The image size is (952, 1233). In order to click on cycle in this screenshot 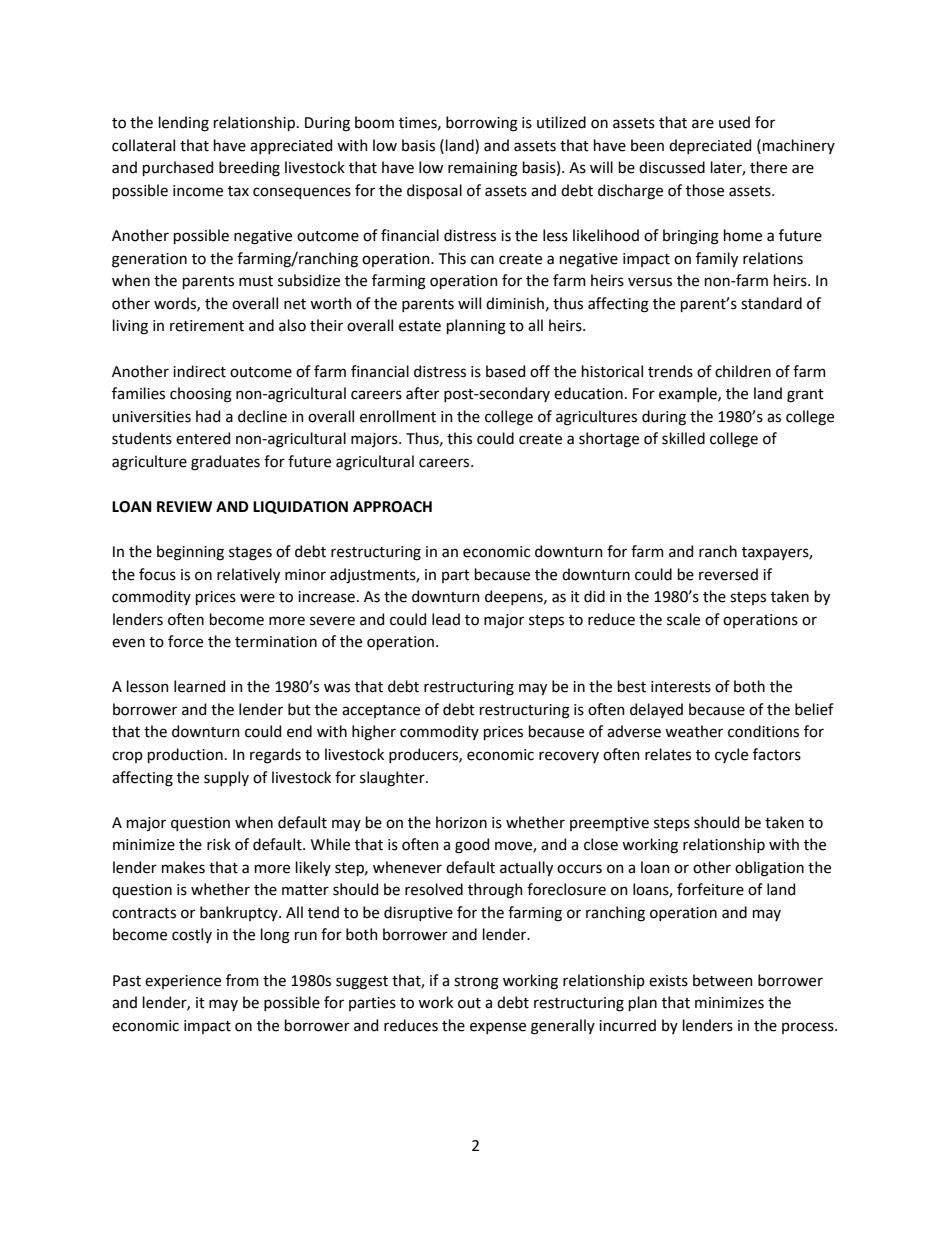, I will do `click(731, 755)`.
